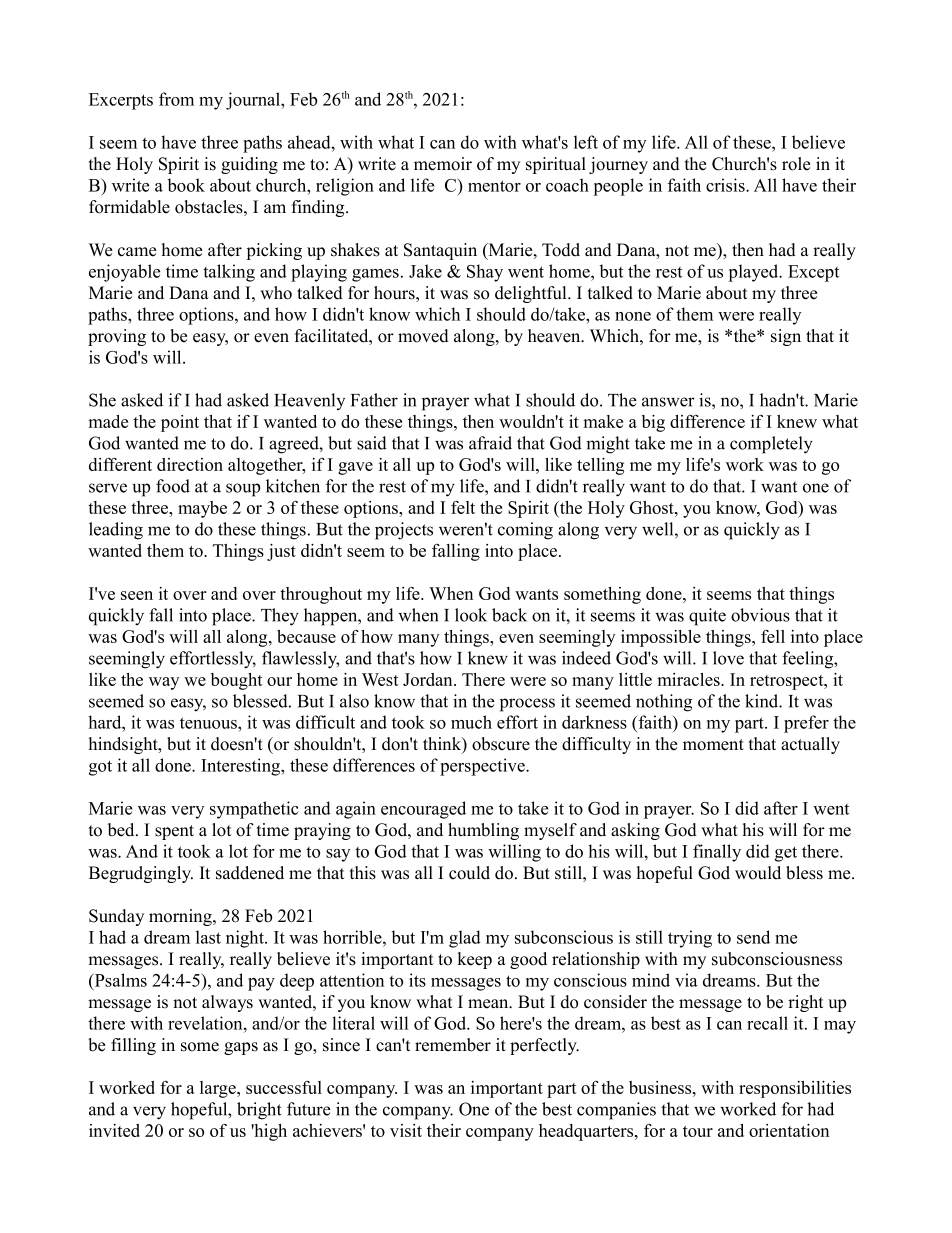 The image size is (952, 1233). Describe the element at coordinates (406, 1130) in the screenshot. I see `visit` at that location.
